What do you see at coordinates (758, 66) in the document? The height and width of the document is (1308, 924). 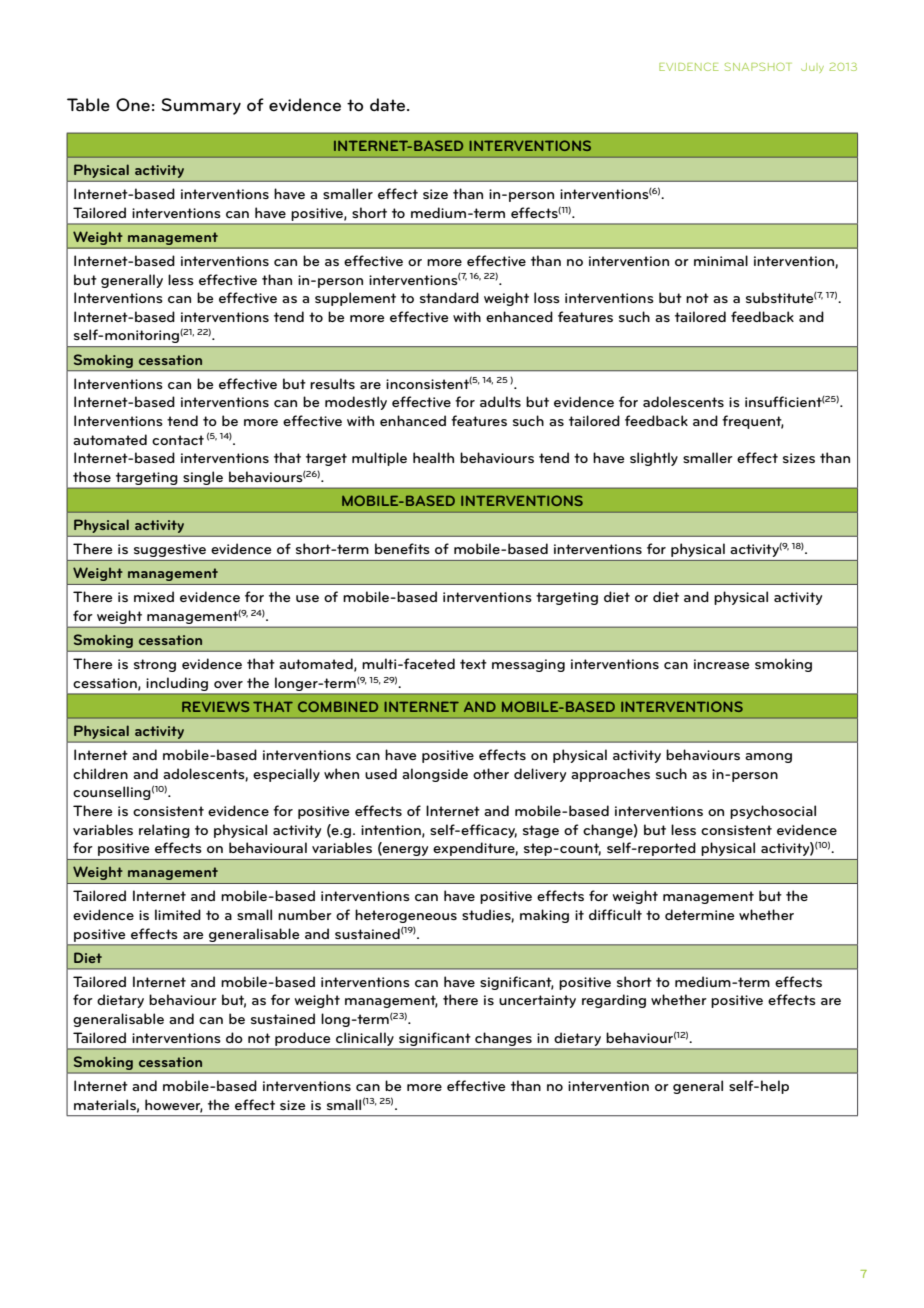 I see `SNAPSHOT` at bounding box center [758, 66].
